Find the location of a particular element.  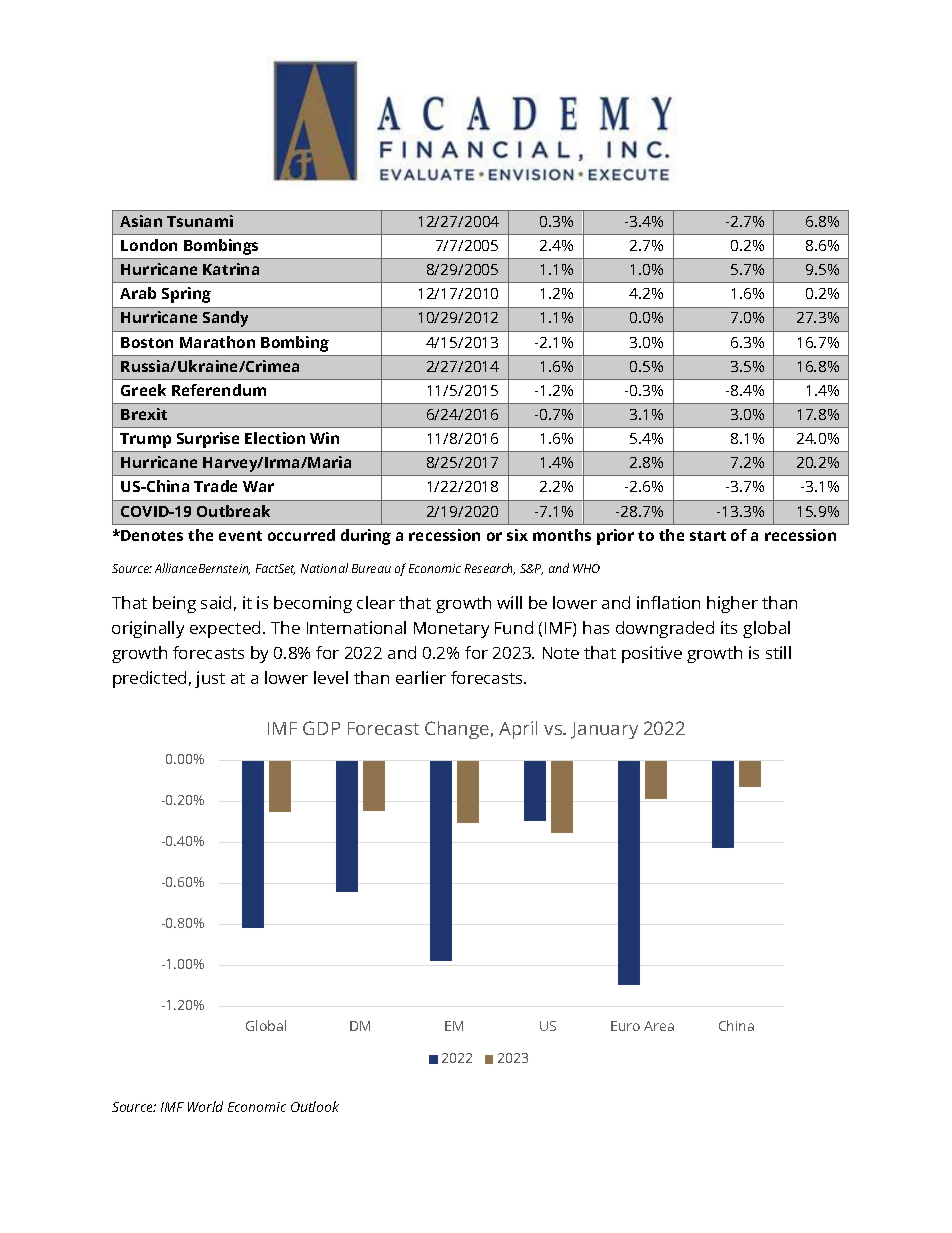

Sandy is located at coordinates (225, 319).
